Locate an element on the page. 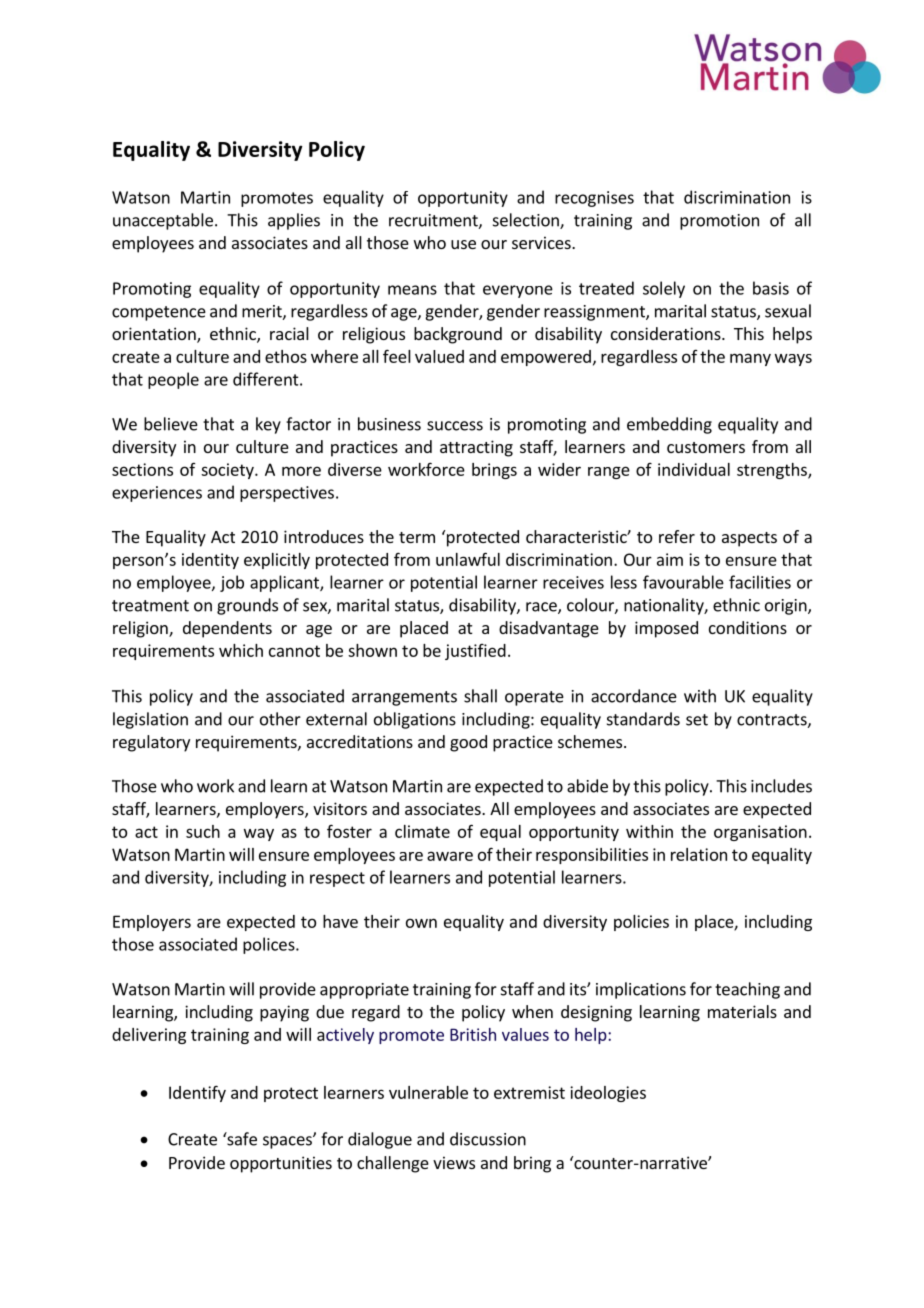 Image resolution: width=924 pixels, height=1308 pixels. which is located at coordinates (241, 650).
